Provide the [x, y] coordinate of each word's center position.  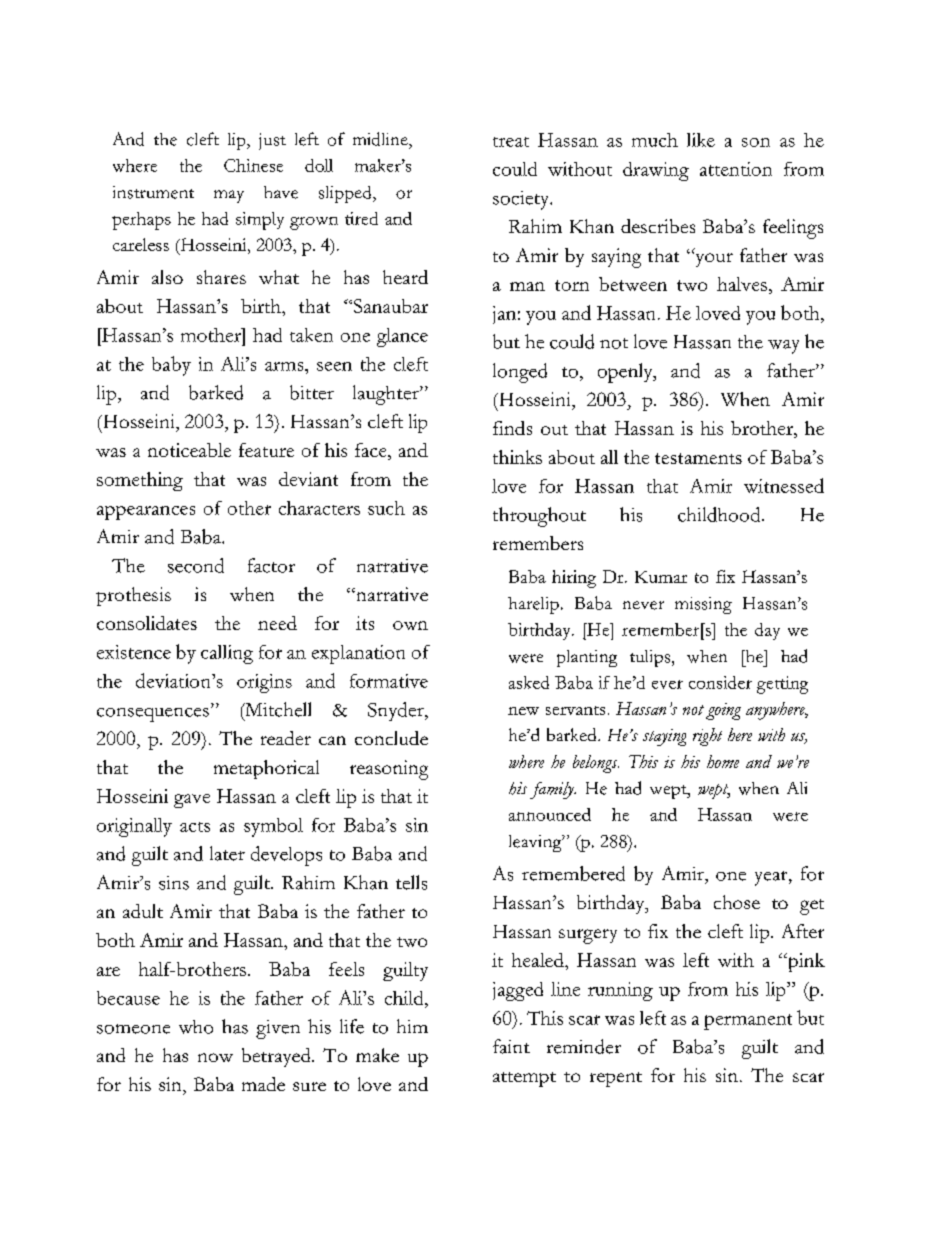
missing [703, 605]
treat [511, 142]
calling [227, 654]
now [215, 1057]
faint [511, 1046]
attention [736, 169]
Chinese [253, 165]
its [365, 623]
